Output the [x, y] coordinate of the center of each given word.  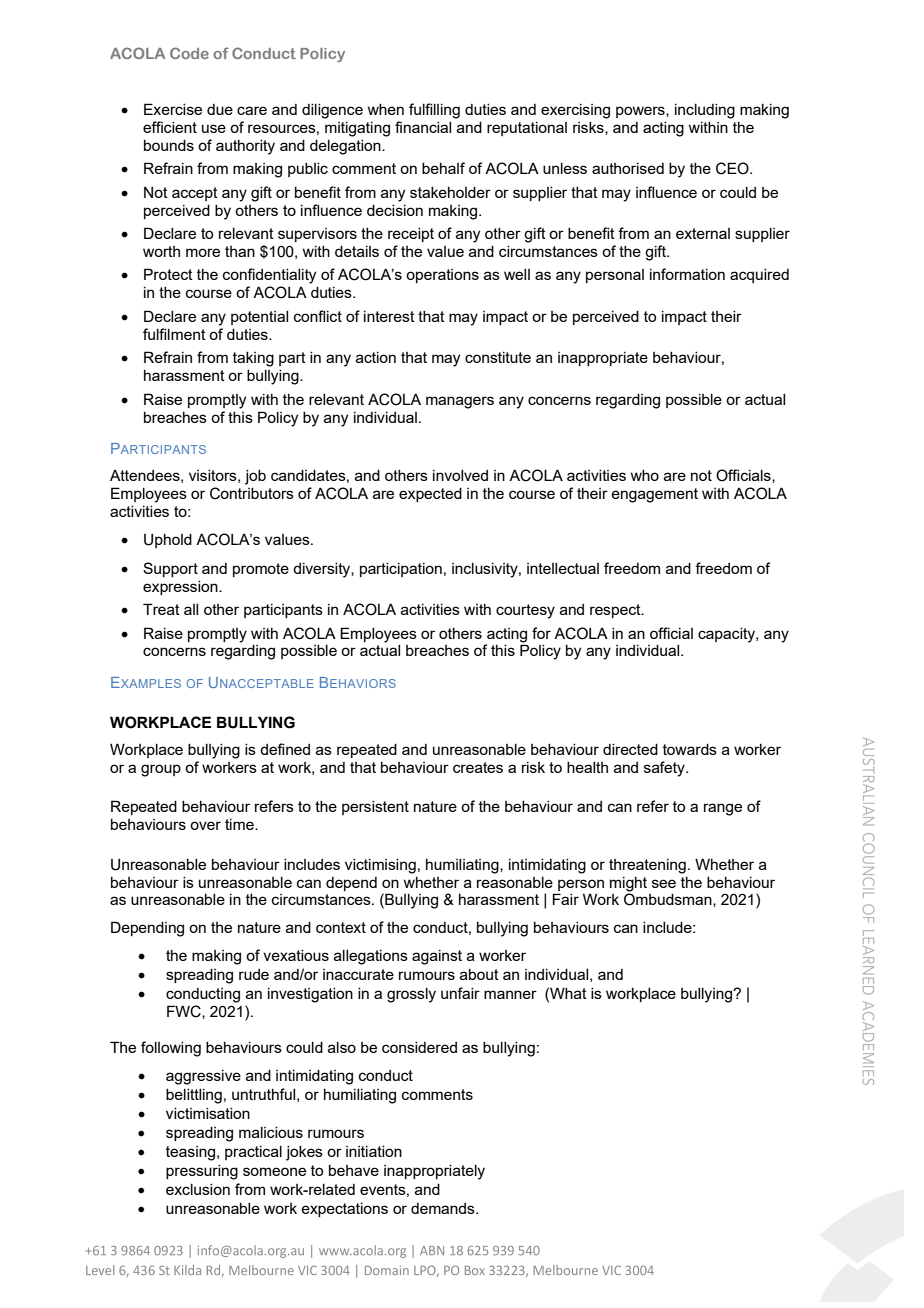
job [255, 477]
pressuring [202, 1172]
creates [478, 767]
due [220, 109]
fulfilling [434, 111]
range [723, 809]
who [645, 475]
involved [460, 475]
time [240, 824]
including [705, 111]
